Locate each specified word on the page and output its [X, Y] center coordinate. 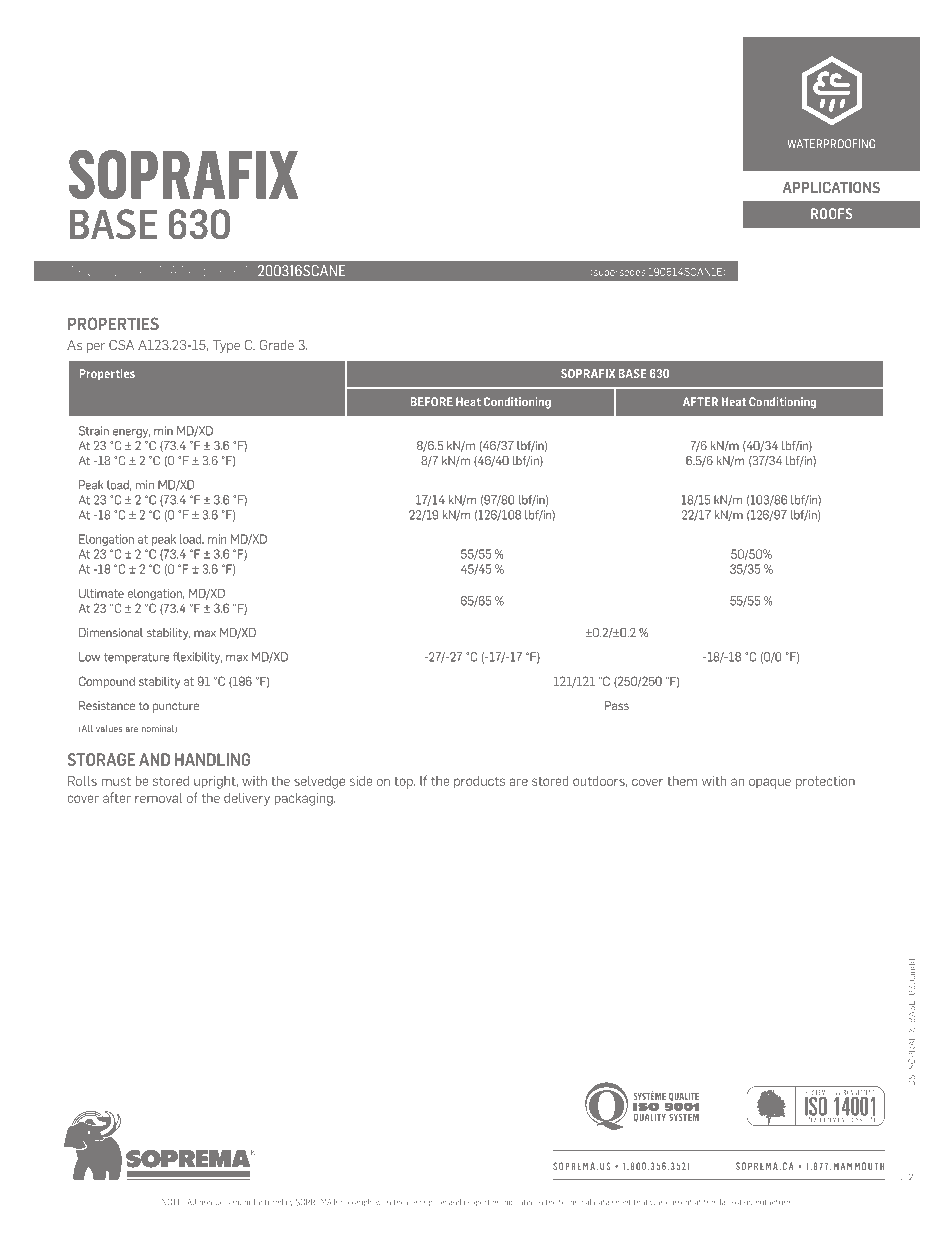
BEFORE [431, 402]
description [426, 1203]
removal [159, 798]
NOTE [171, 1202]
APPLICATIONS [831, 187]
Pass [617, 705]
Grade [277, 345]
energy [131, 433]
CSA [121, 345]
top [404, 783]
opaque [770, 783]
